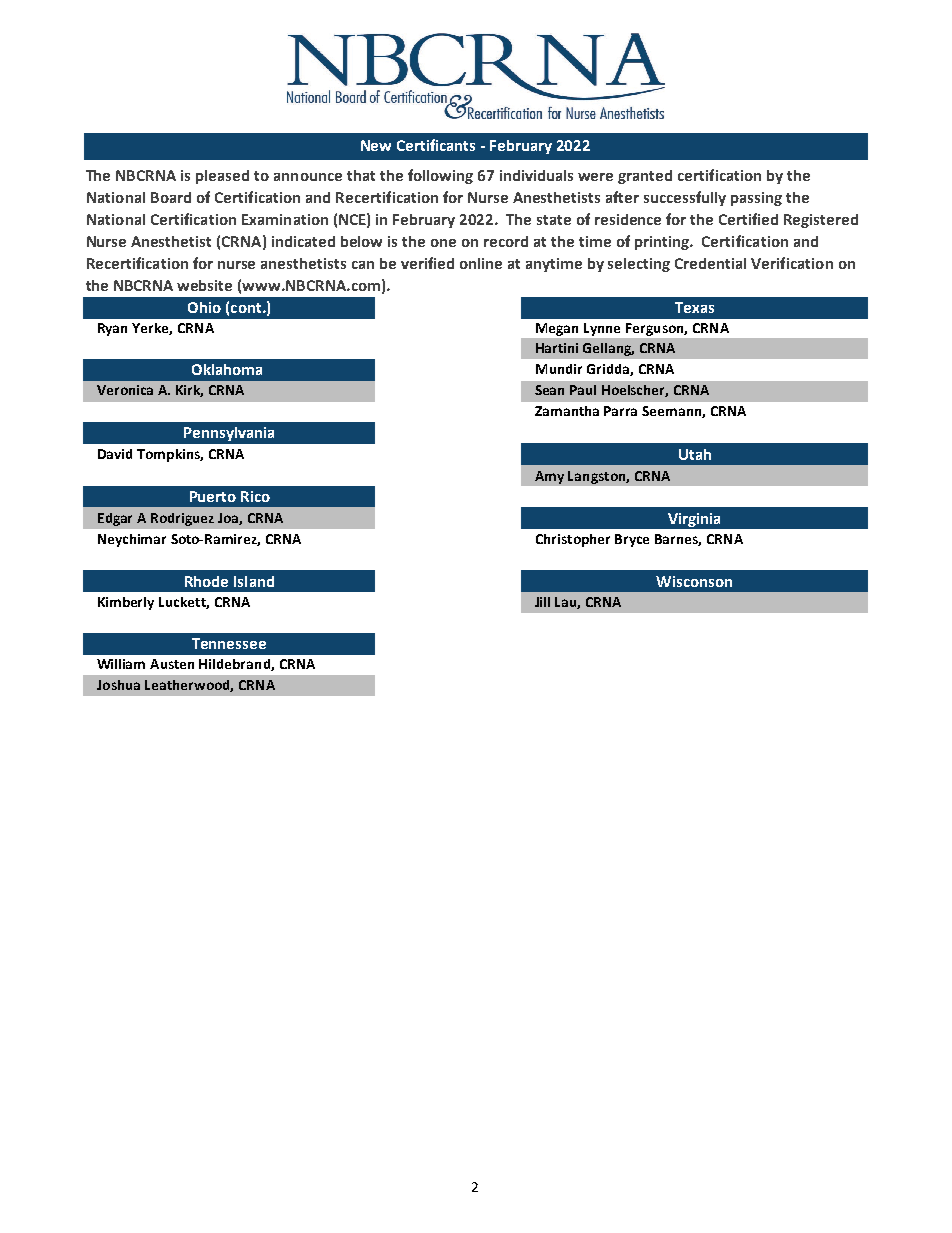 The width and height of the screenshot is (952, 1233). I want to click on Utah, so click(695, 454).
